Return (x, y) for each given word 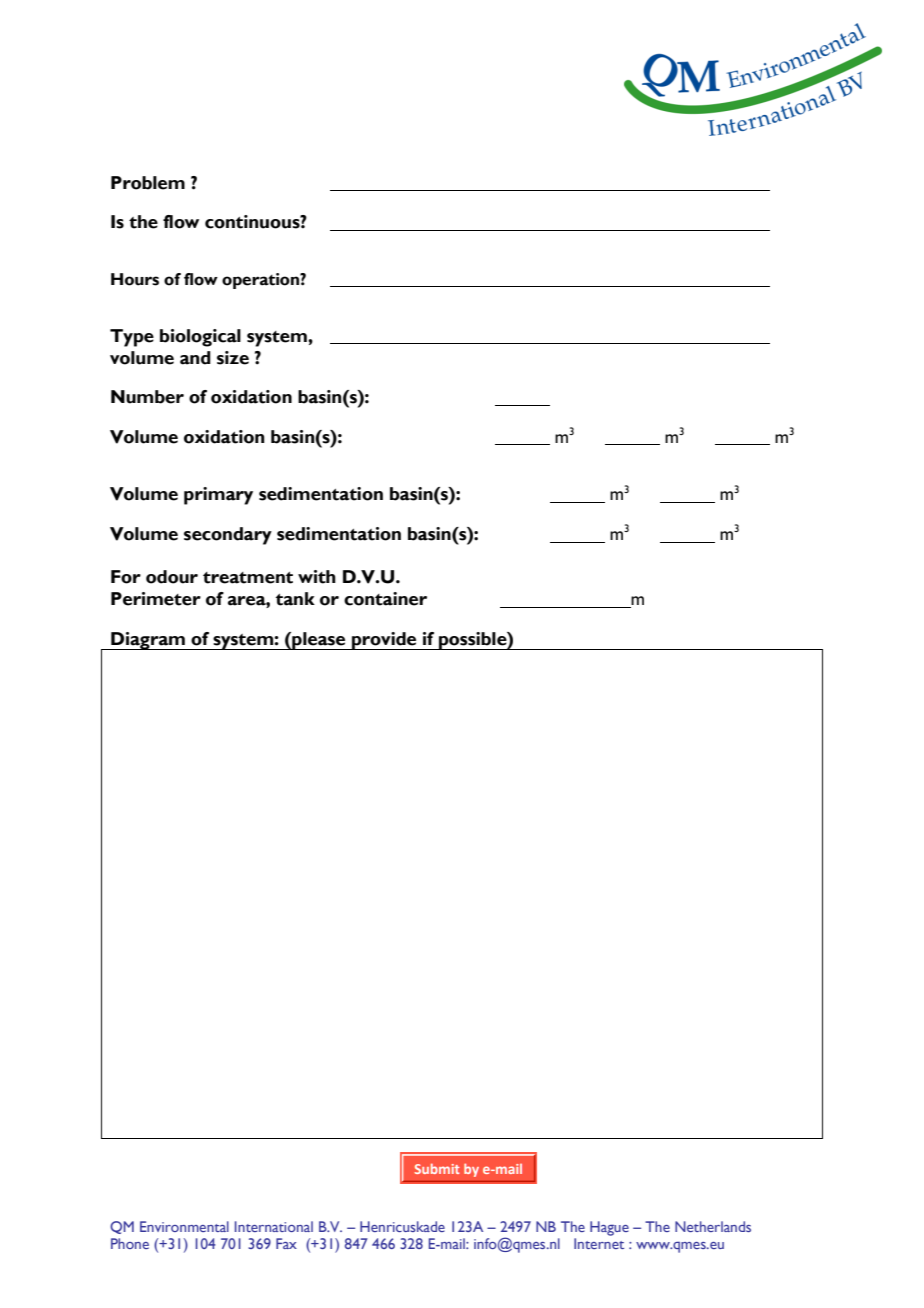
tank (295, 599)
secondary (228, 536)
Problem (148, 183)
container (385, 599)
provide (384, 641)
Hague (609, 1228)
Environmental (184, 1226)
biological (200, 338)
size (233, 358)
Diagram (148, 641)
